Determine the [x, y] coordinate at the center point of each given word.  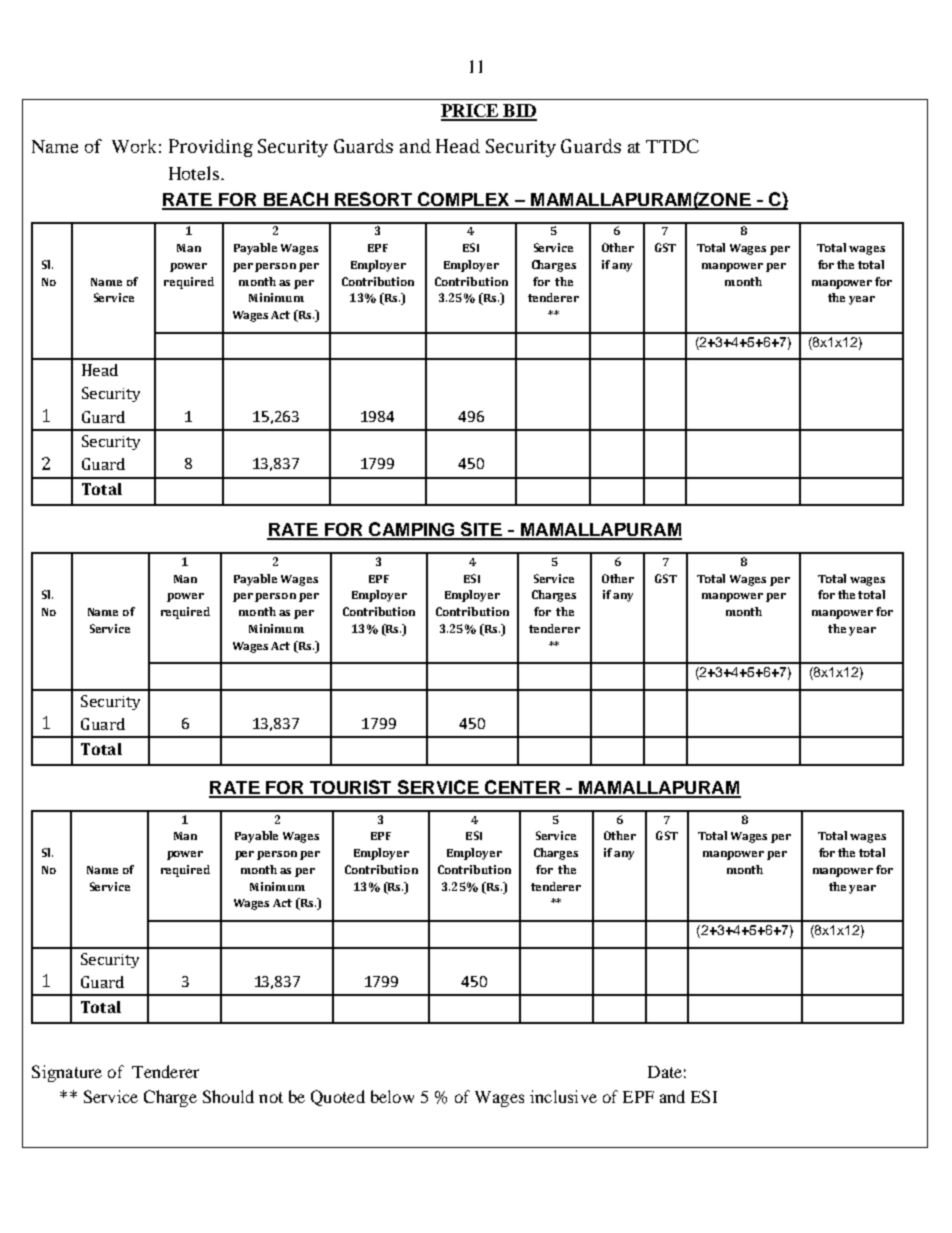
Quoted [338, 1098]
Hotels [195, 173]
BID [519, 112]
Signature [67, 1073]
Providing [211, 148]
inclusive [563, 1096]
